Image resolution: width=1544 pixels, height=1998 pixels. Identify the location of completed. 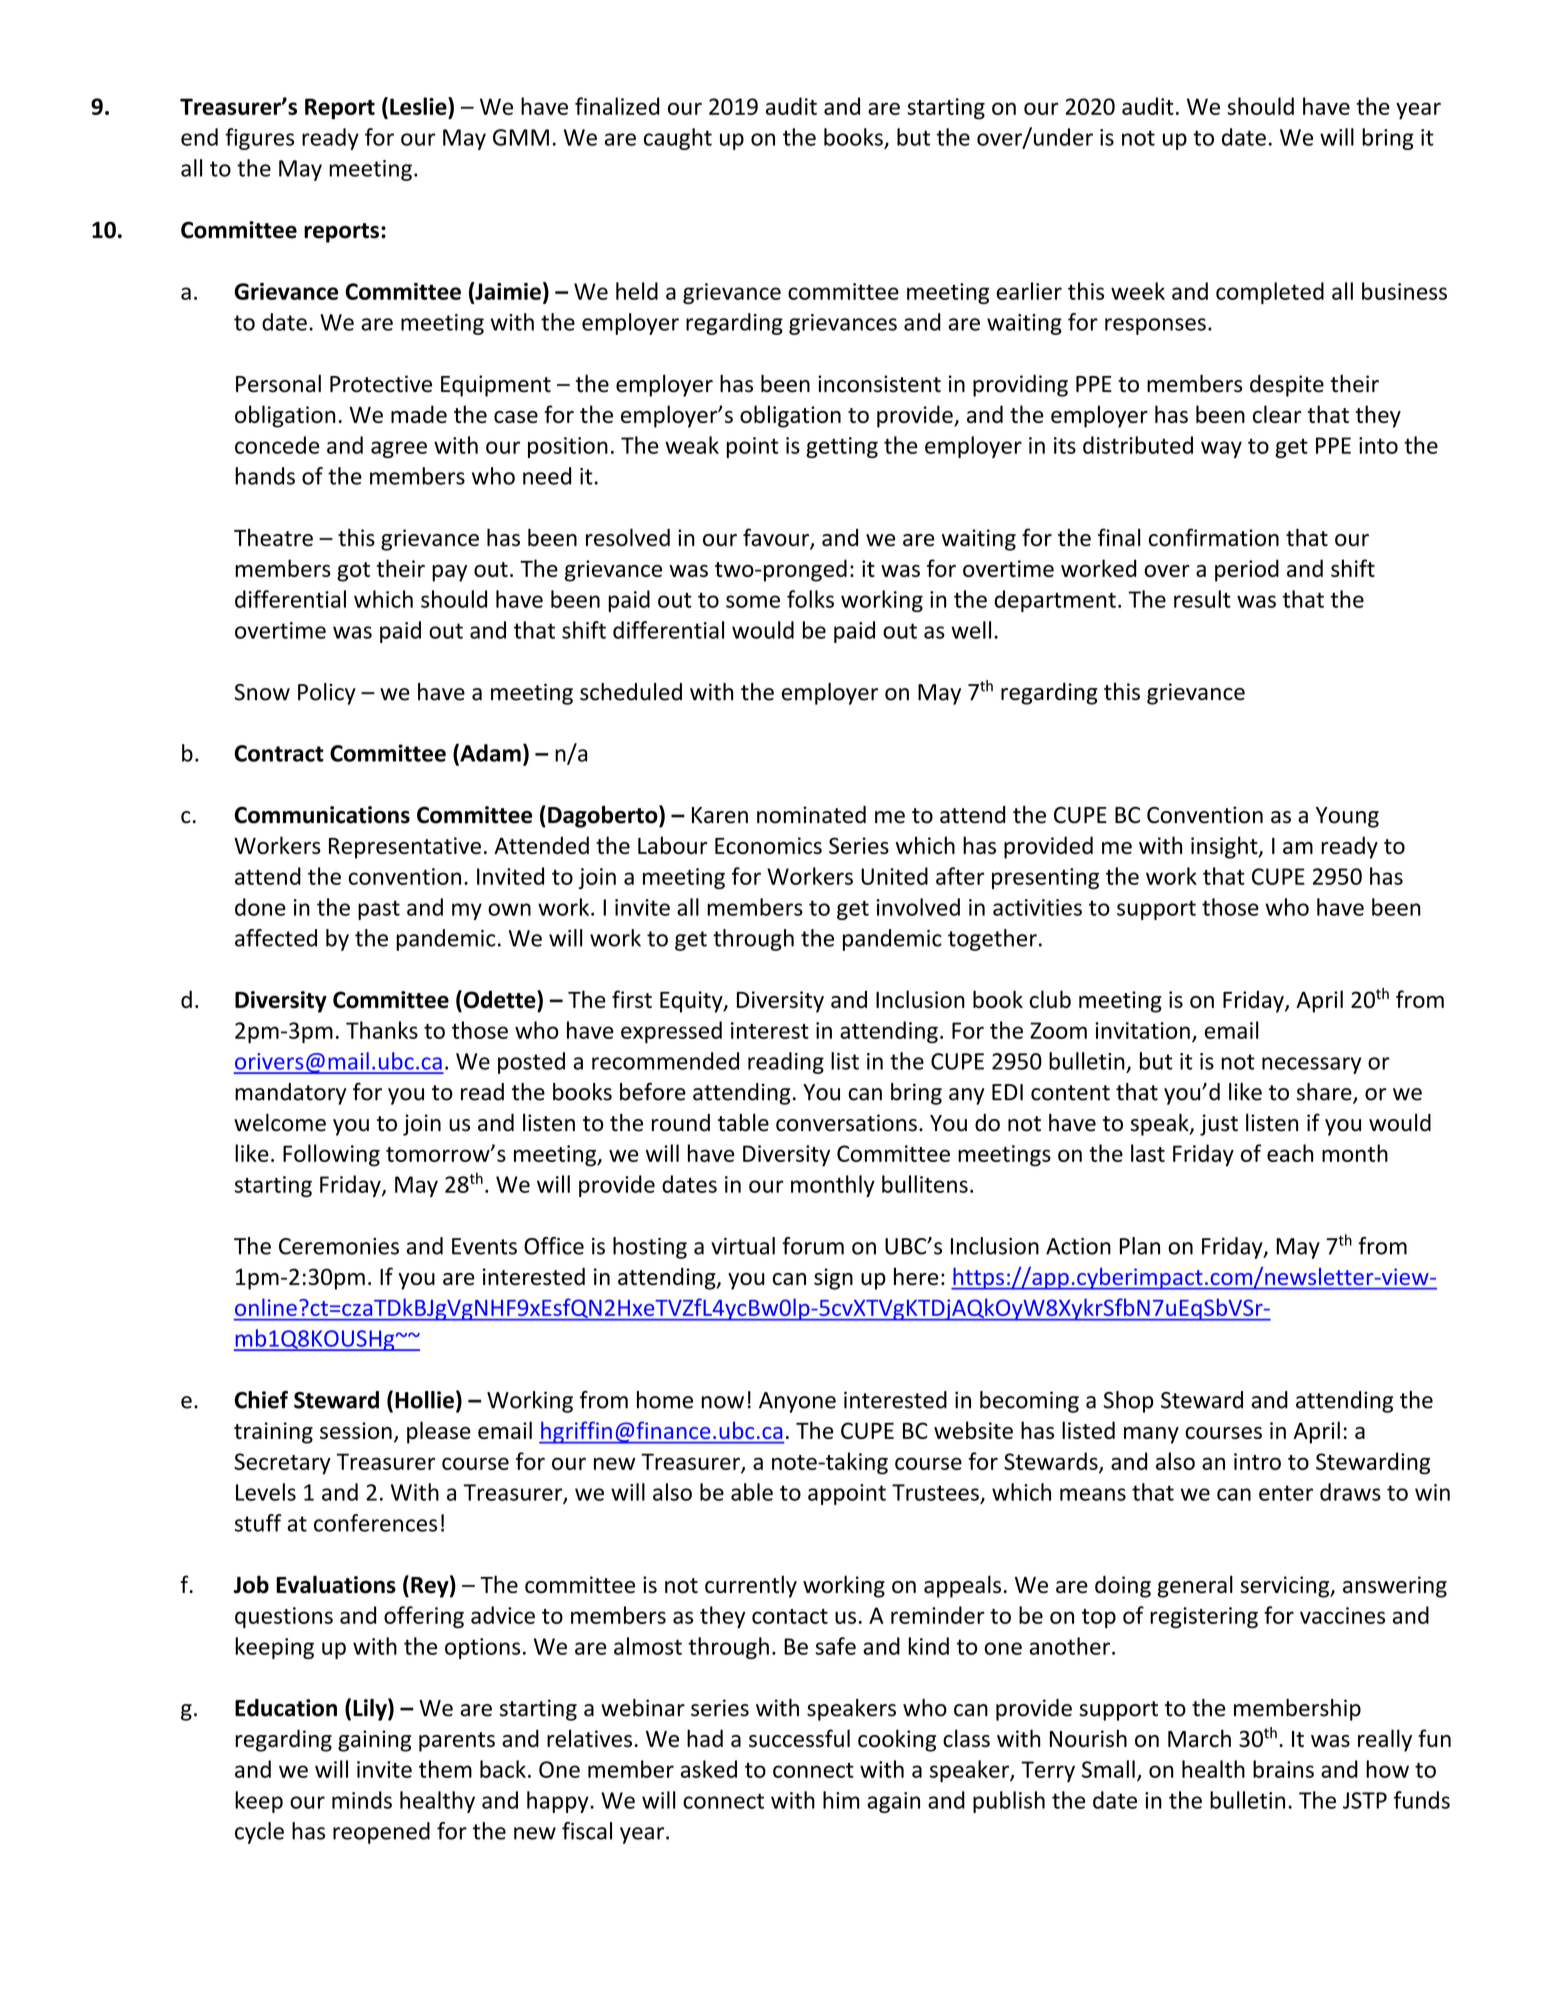
(1270, 293).
